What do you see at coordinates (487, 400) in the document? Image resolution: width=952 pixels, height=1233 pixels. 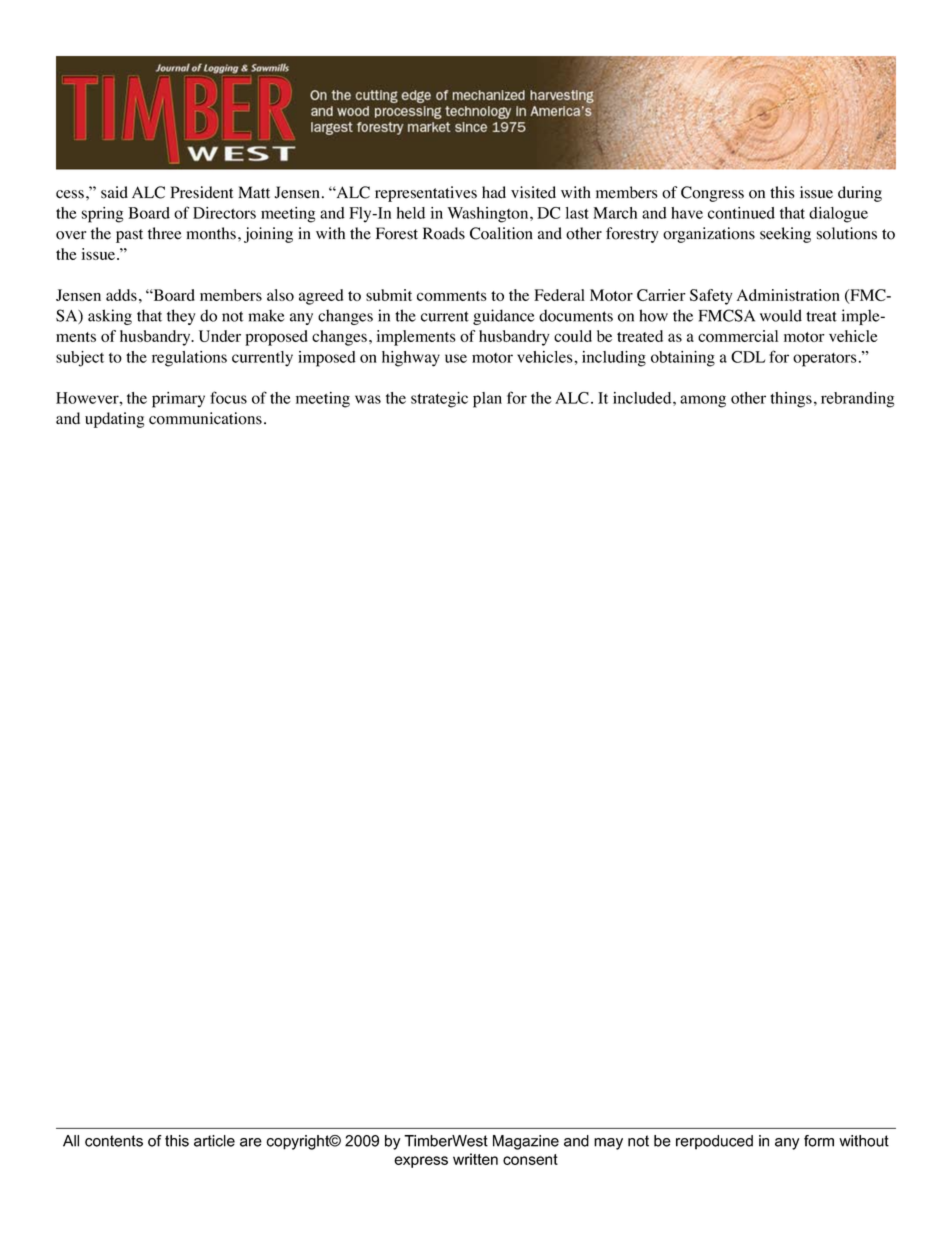 I see `plan` at bounding box center [487, 400].
